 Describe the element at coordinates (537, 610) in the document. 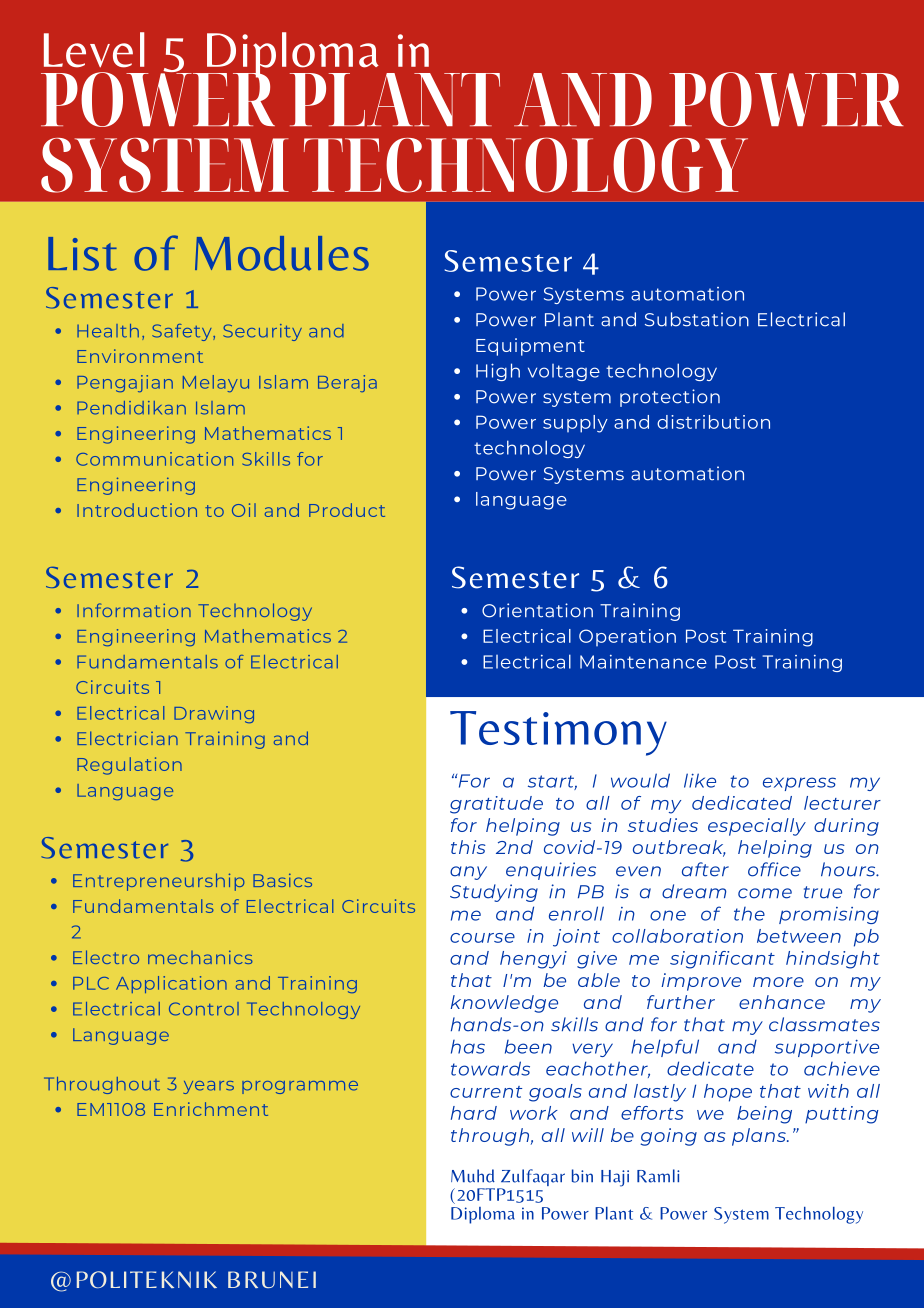

I see `Orientation` at that location.
